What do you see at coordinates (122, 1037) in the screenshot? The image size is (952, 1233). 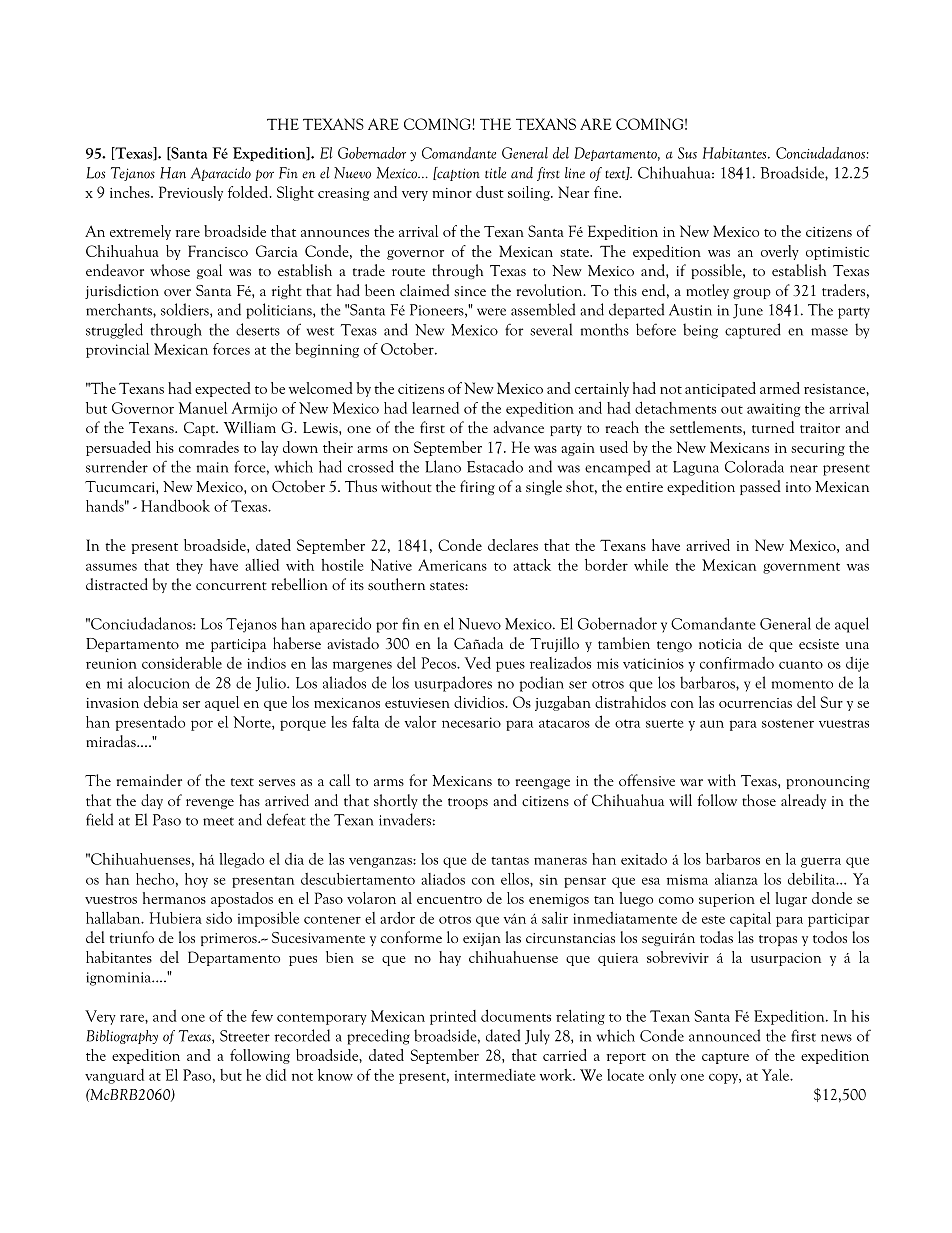 I see `Bibliography` at bounding box center [122, 1037].
